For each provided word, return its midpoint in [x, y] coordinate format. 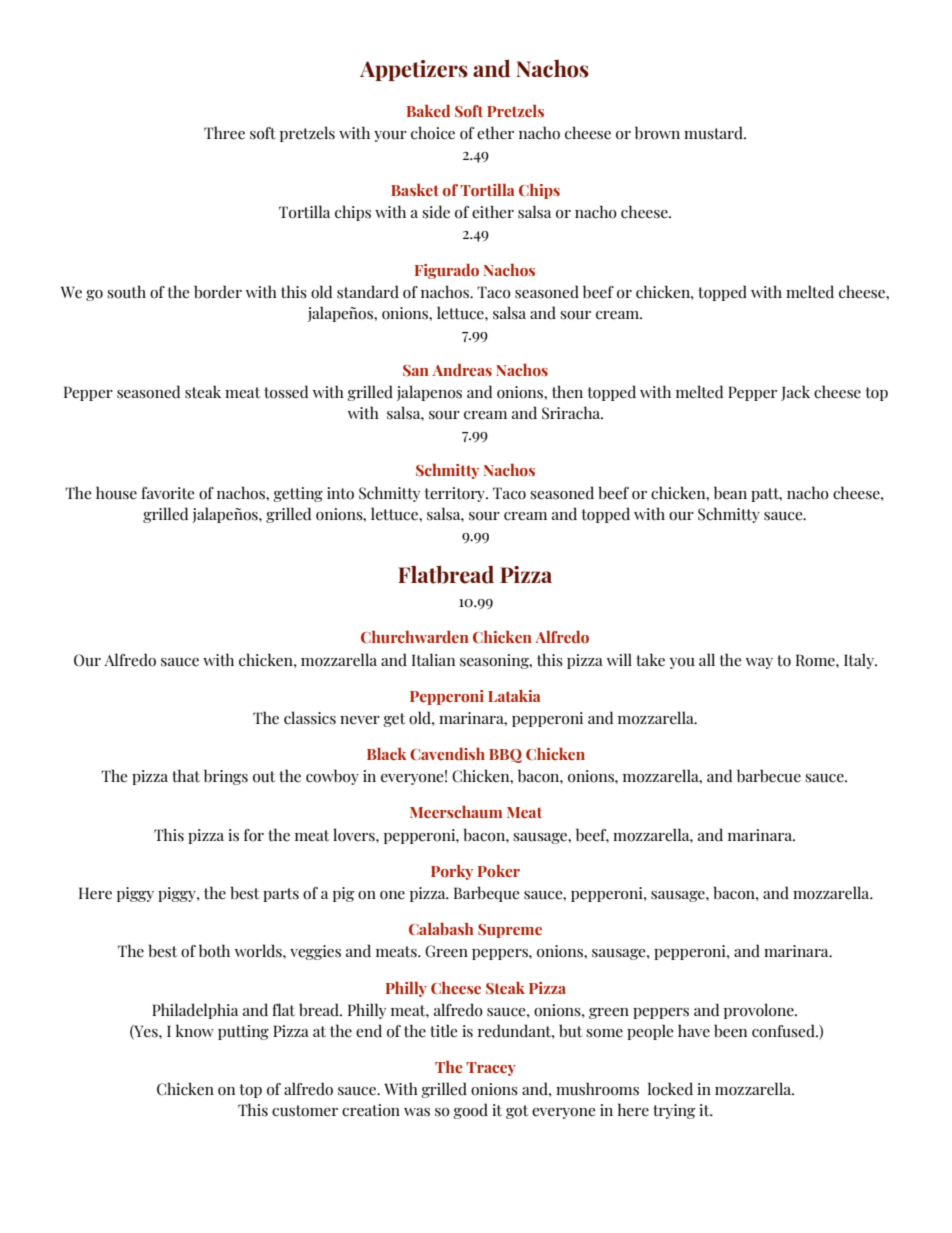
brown [657, 133]
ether [495, 133]
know [195, 1031]
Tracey [491, 1069]
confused [784, 1031]
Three [224, 133]
